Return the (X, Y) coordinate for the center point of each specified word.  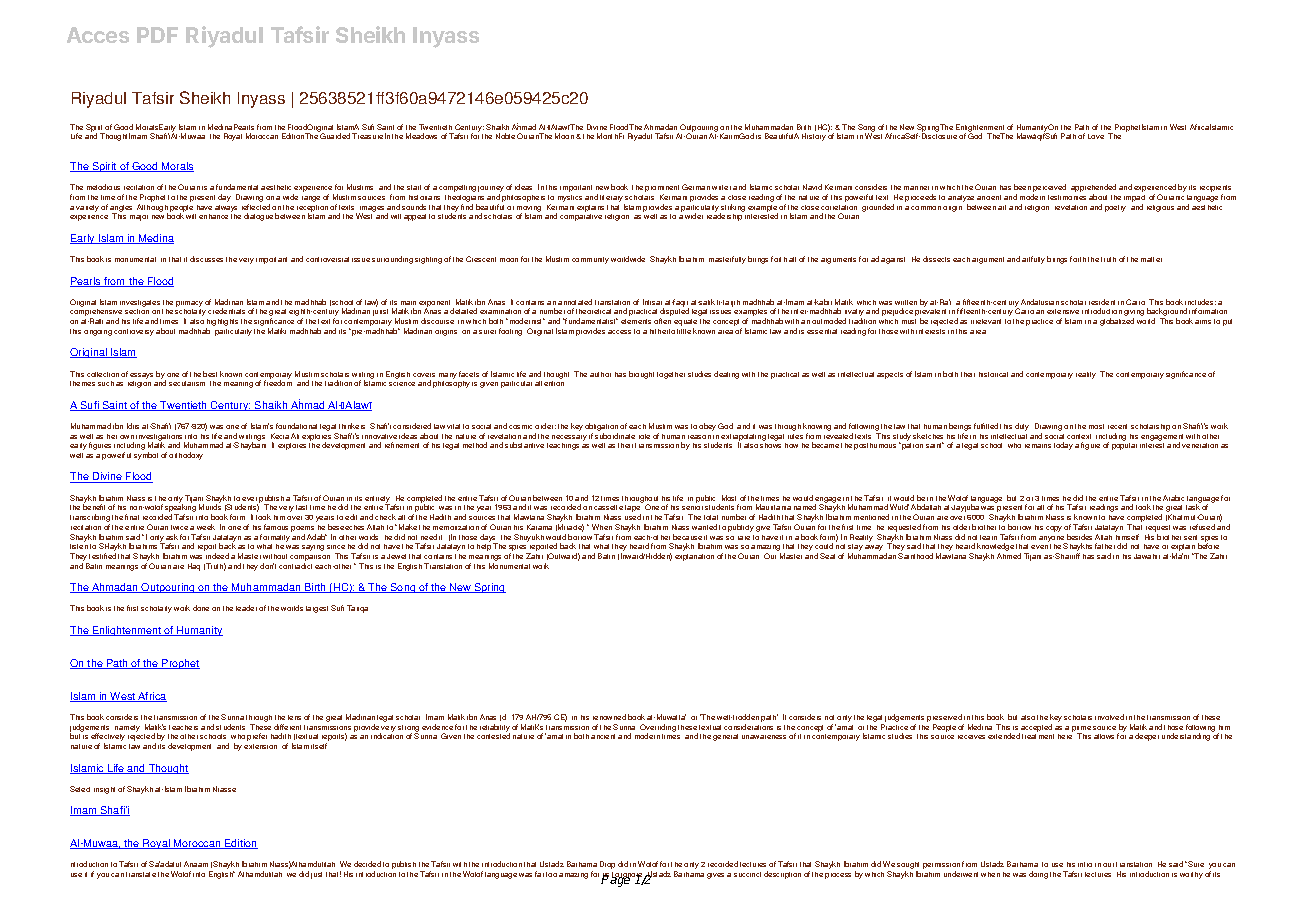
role (644, 436)
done (201, 608)
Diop (607, 865)
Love (1096, 136)
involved (1109, 717)
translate (141, 874)
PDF (157, 35)
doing (1038, 875)
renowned (609, 717)
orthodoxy (186, 456)
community (590, 260)
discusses (206, 259)
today (1063, 446)
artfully (1033, 260)
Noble (505, 136)
